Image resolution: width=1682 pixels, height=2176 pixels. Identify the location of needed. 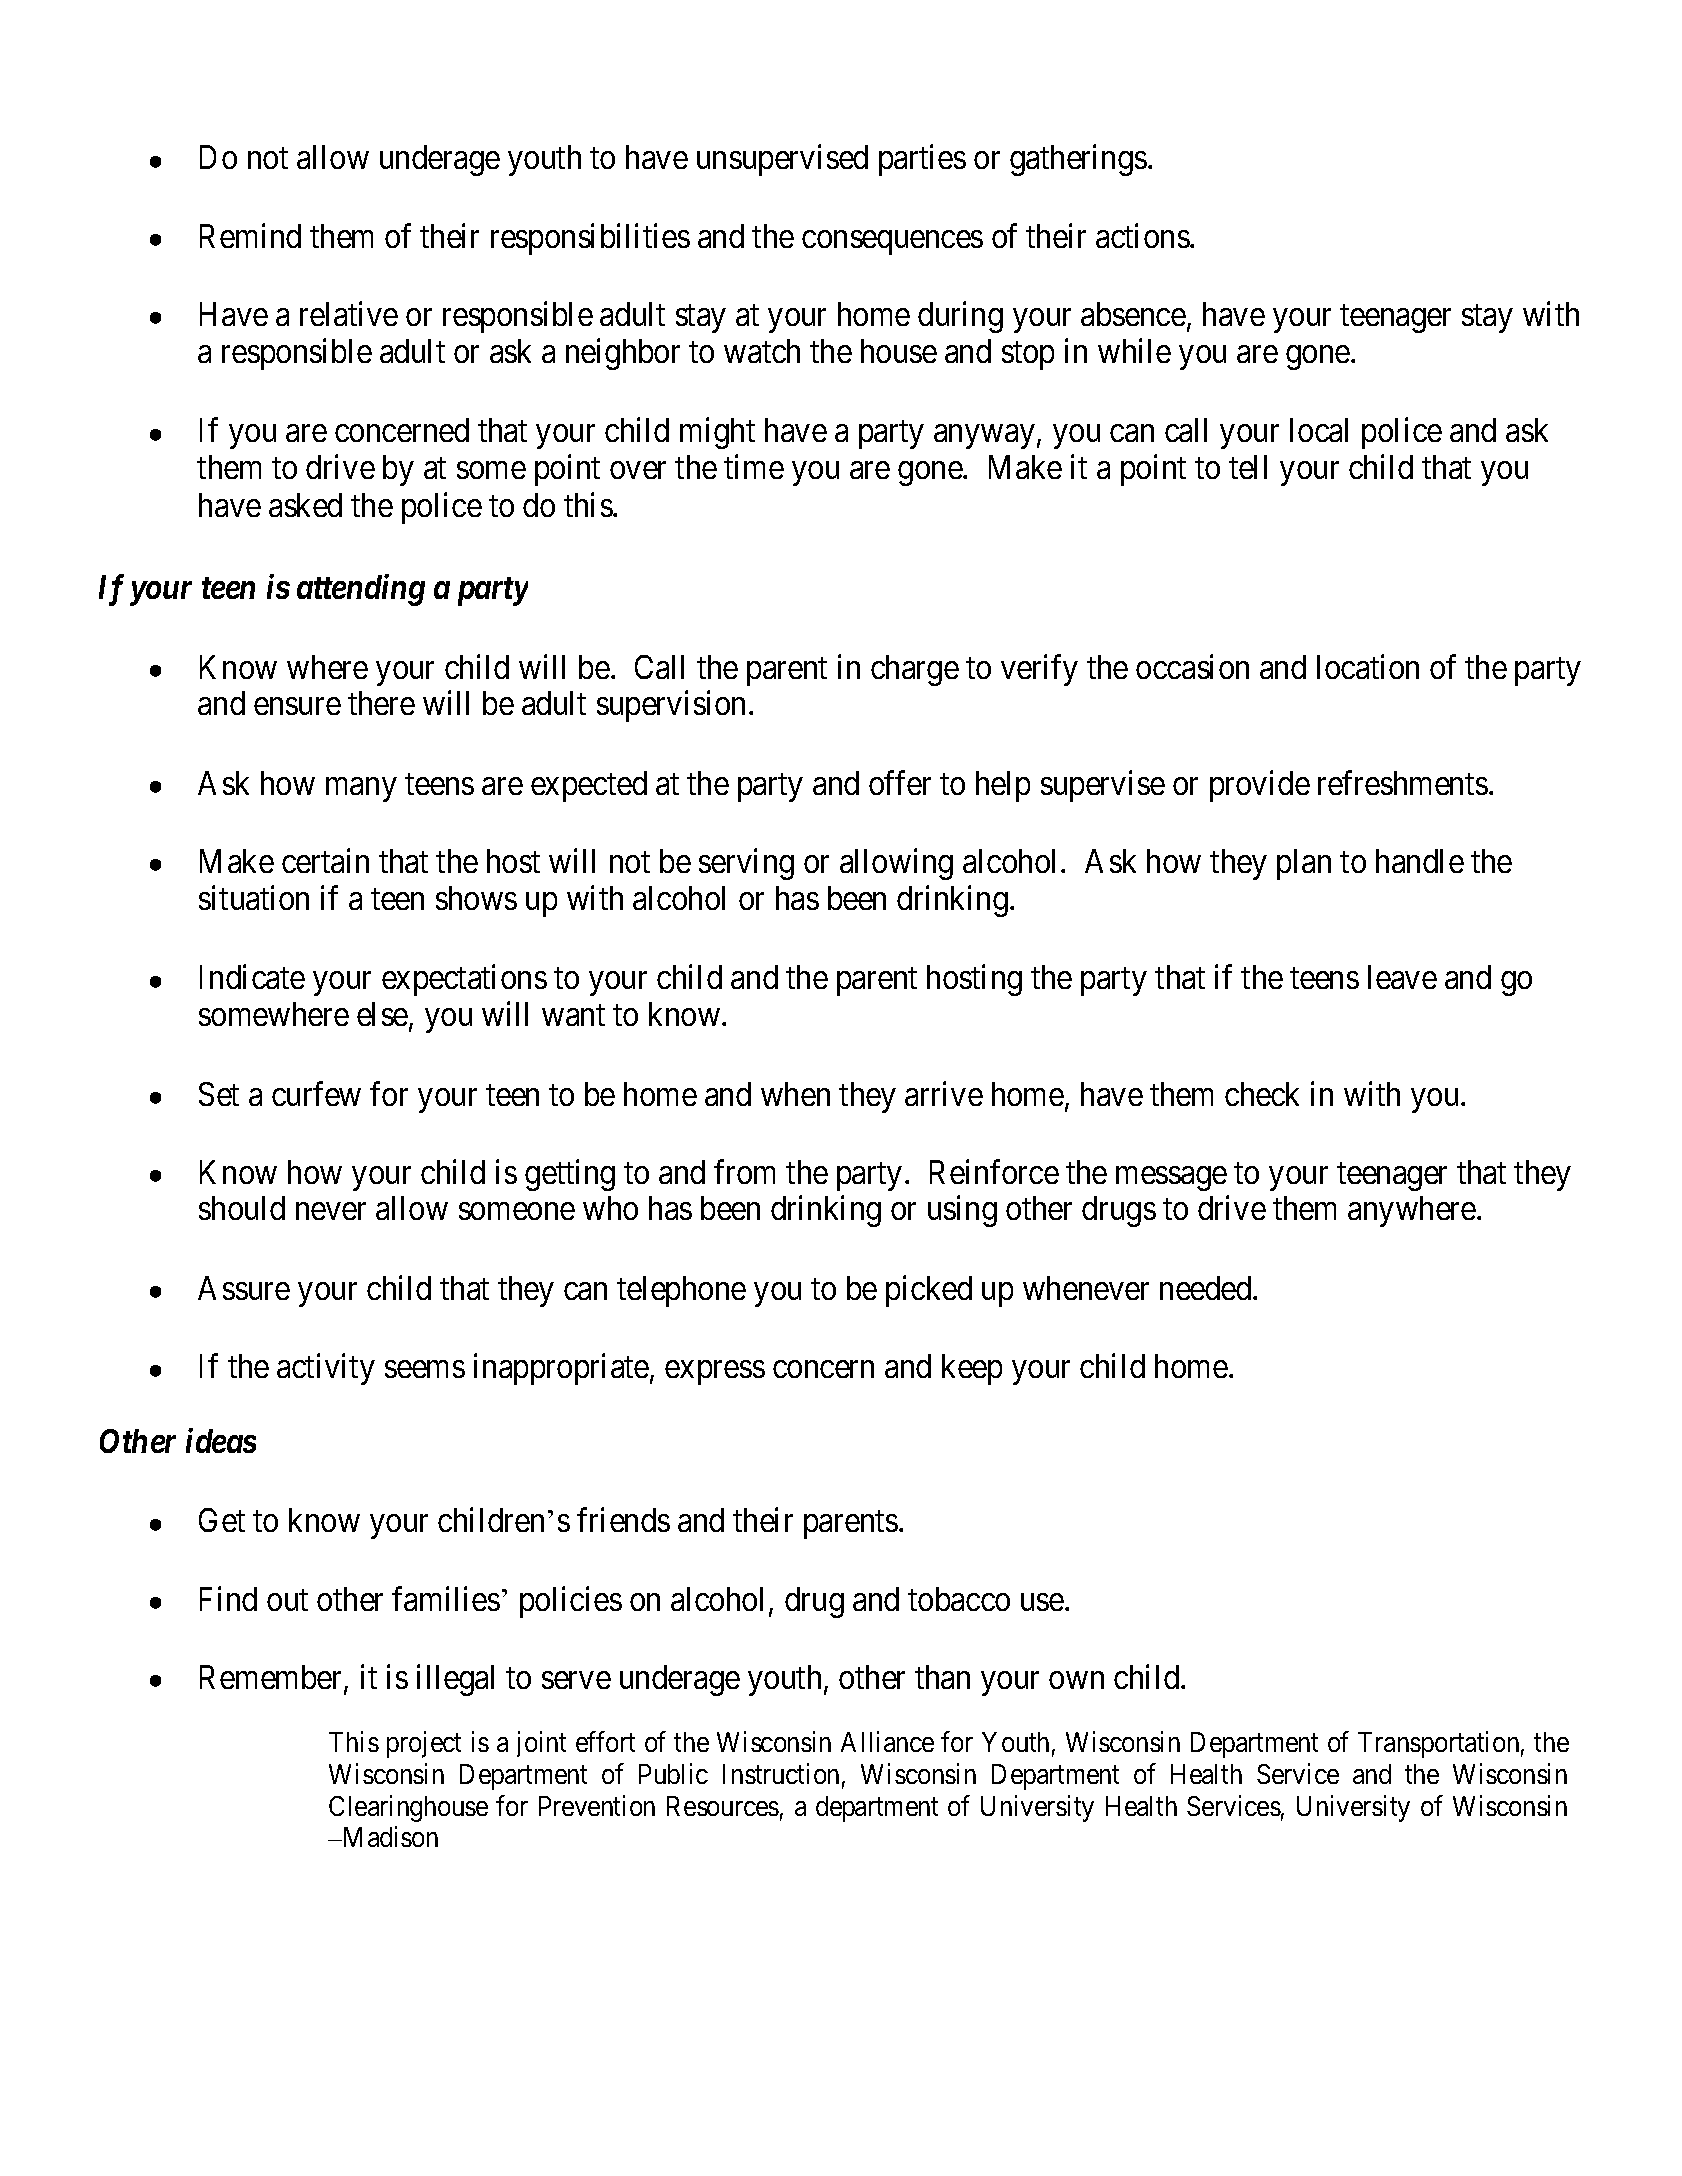
(1207, 1288).
